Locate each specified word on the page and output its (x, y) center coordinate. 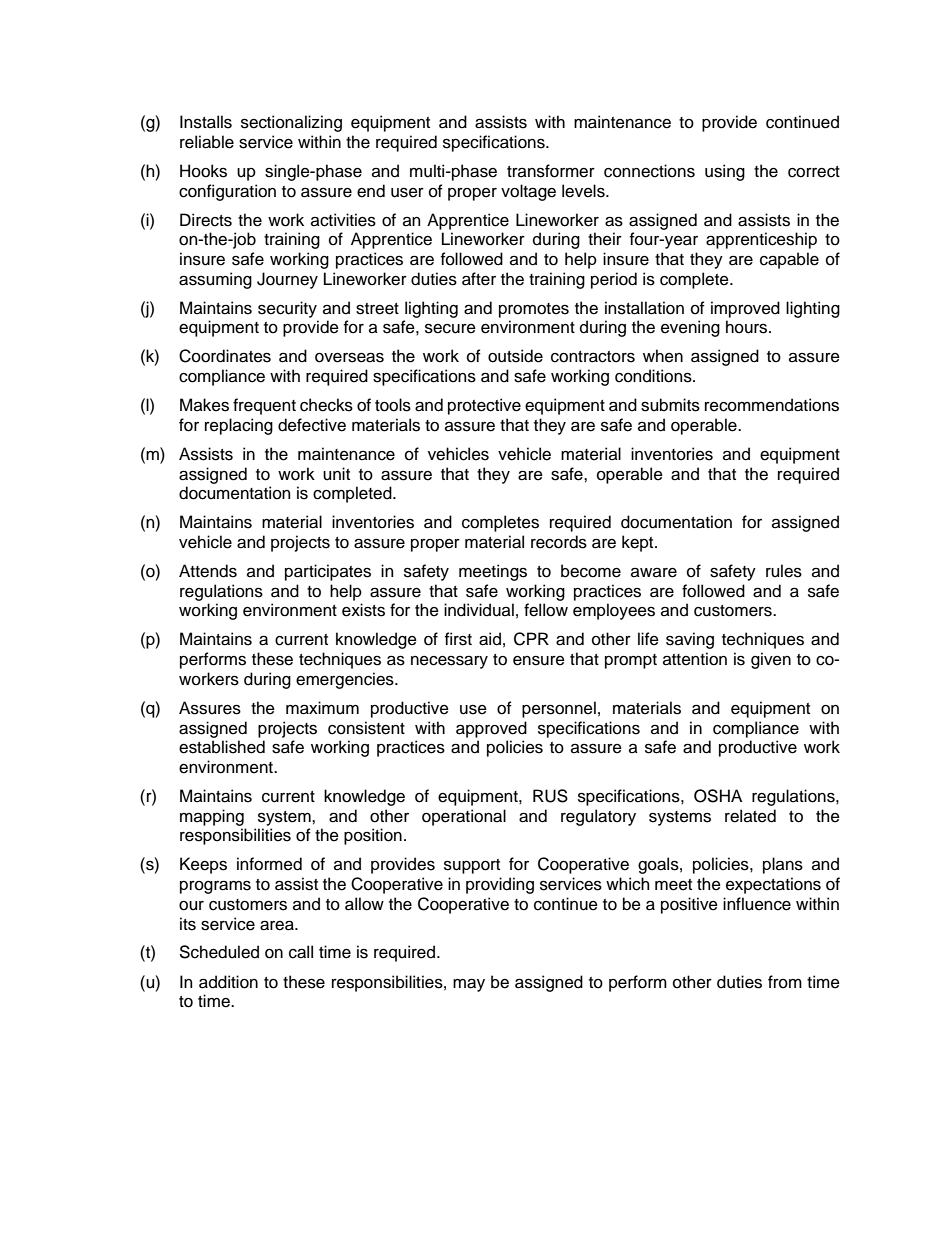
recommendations (772, 405)
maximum (322, 708)
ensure (539, 660)
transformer (551, 171)
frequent (264, 406)
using (725, 172)
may (469, 985)
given (771, 660)
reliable (207, 142)
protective (484, 406)
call (301, 952)
